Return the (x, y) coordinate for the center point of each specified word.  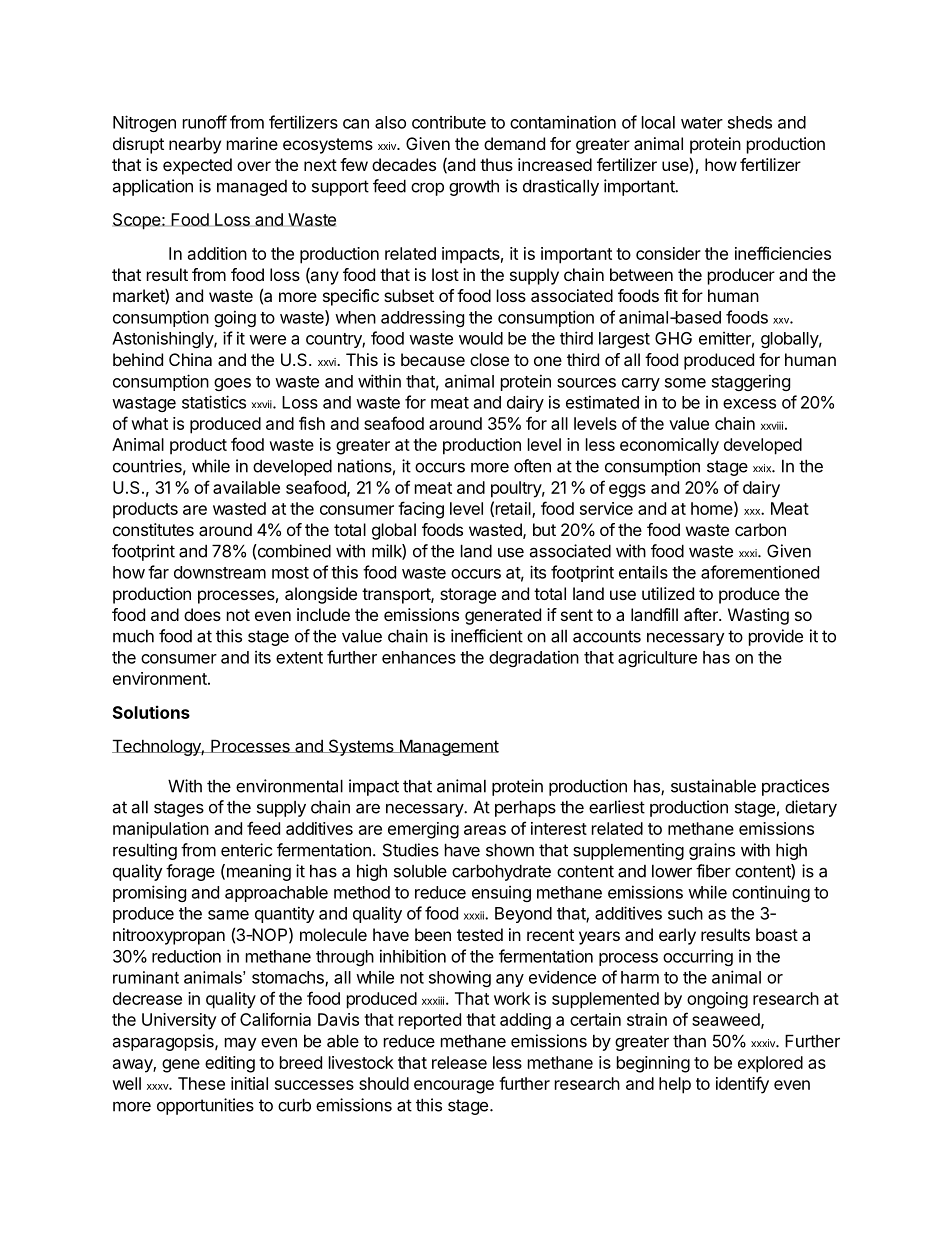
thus (496, 164)
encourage (454, 1087)
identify (742, 1085)
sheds (750, 122)
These (201, 1083)
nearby (195, 145)
